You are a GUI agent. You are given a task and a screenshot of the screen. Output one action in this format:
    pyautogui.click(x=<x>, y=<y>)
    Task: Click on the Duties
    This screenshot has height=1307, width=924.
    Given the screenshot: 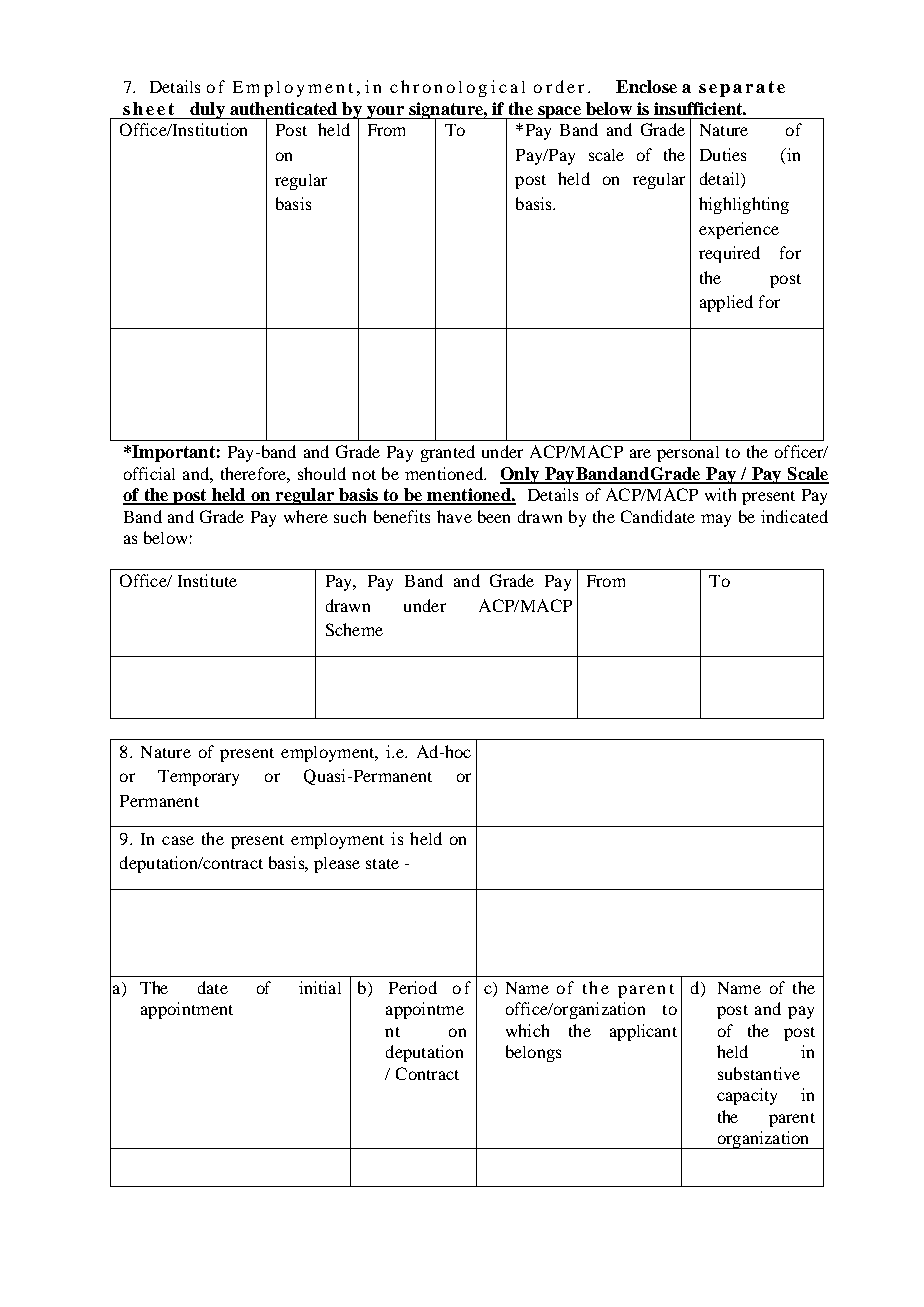 What is the action you would take?
    pyautogui.click(x=723, y=154)
